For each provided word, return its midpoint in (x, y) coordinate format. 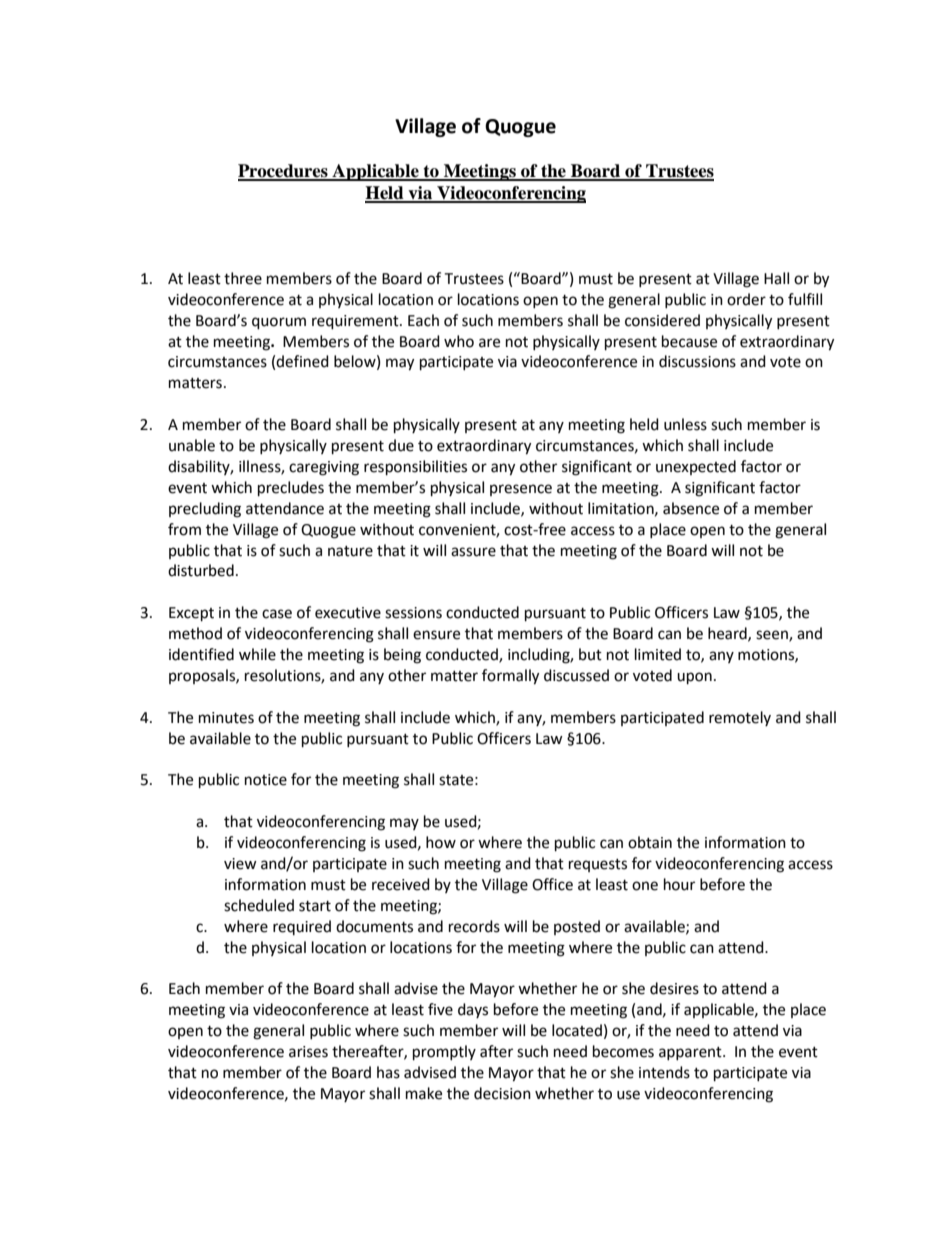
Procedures (284, 172)
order (746, 299)
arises (308, 1052)
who (459, 341)
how (441, 842)
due (401, 445)
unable (192, 445)
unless (685, 424)
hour (679, 884)
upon (694, 678)
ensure (436, 635)
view (240, 864)
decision (502, 1093)
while (257, 654)
